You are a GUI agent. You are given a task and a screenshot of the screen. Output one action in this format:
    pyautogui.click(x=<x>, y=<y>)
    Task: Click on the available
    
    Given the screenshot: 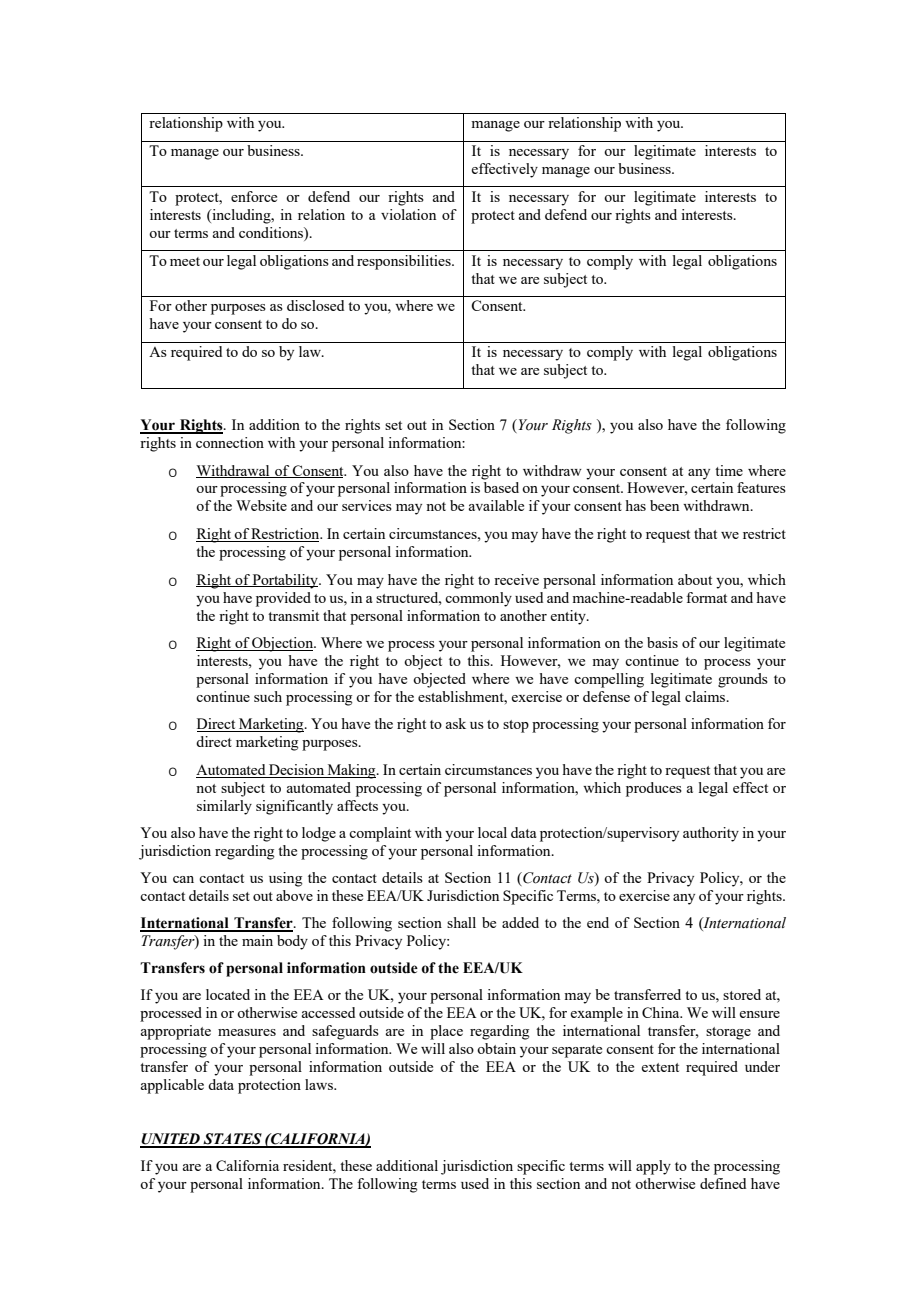 What is the action you would take?
    pyautogui.click(x=496, y=505)
